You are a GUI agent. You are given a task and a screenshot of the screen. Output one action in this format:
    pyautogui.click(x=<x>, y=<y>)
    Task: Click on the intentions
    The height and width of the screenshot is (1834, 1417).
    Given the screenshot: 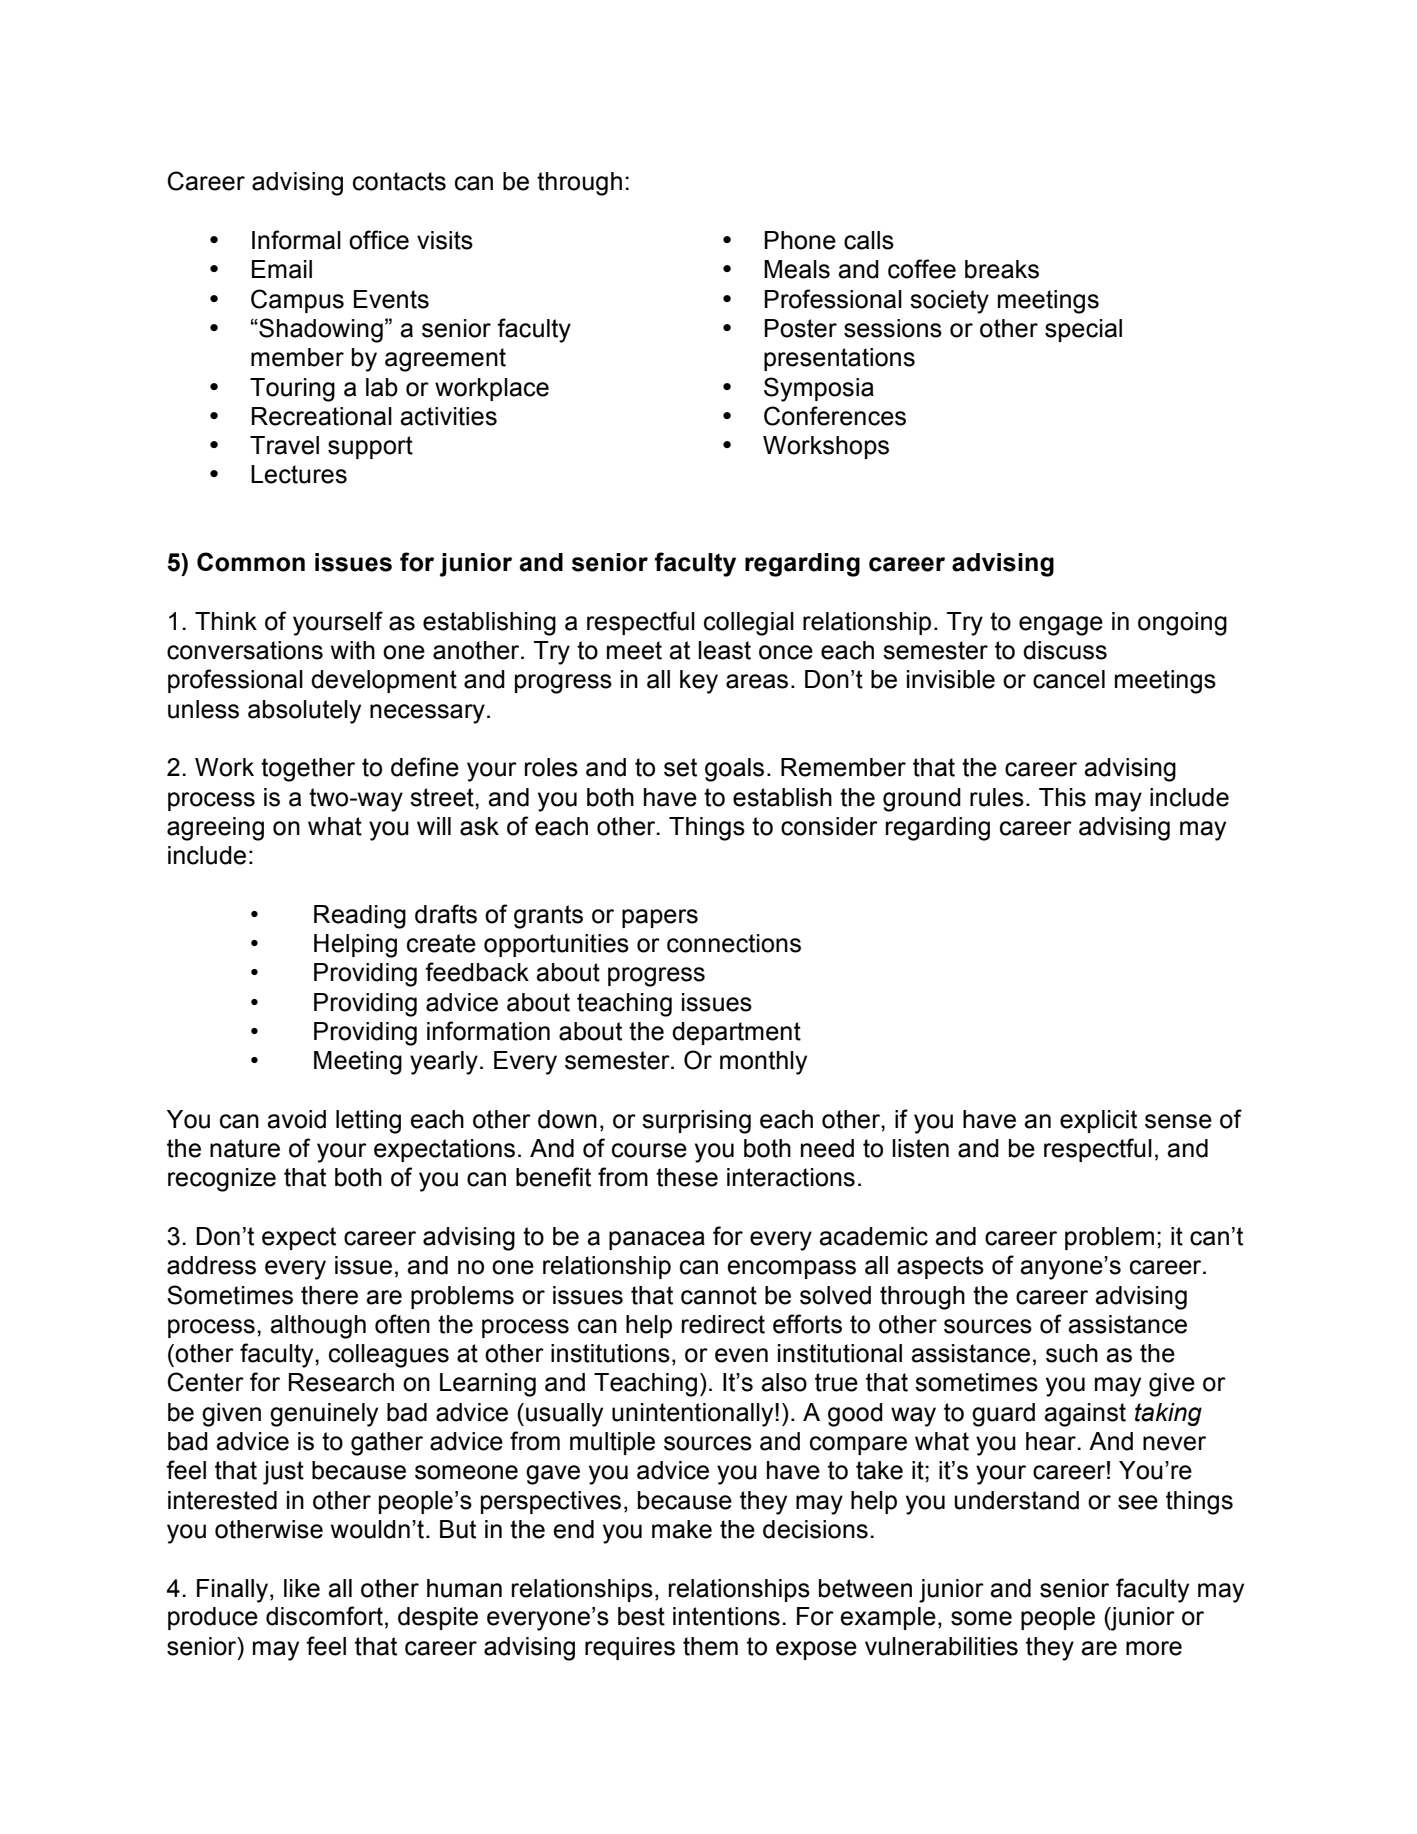 What is the action you would take?
    pyautogui.click(x=726, y=1616)
